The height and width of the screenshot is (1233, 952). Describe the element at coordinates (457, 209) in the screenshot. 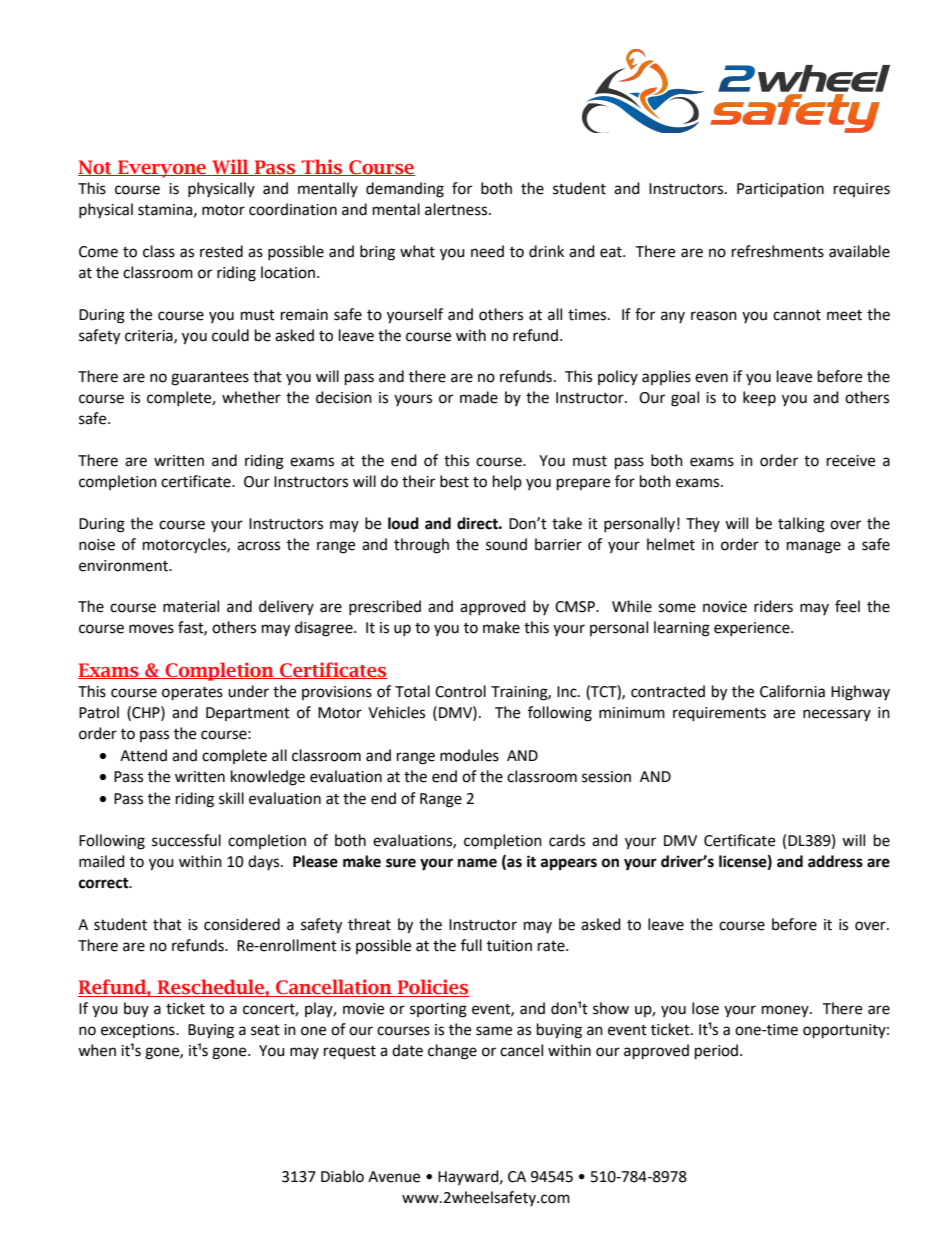

I see `alertness` at that location.
